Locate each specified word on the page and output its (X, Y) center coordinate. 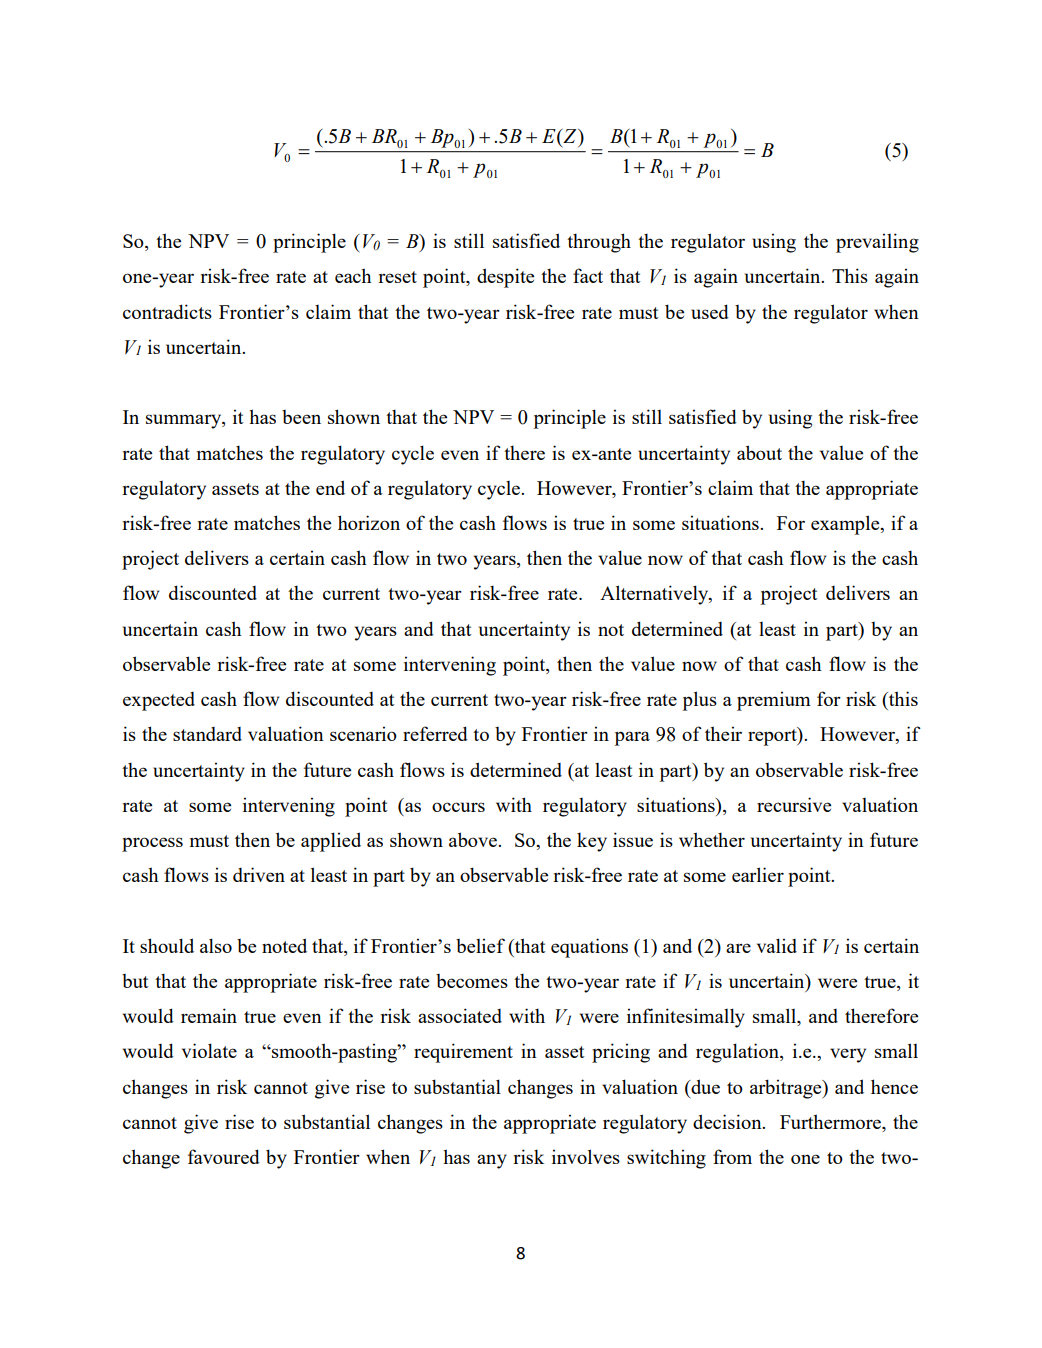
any (492, 1161)
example (846, 525)
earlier (758, 874)
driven (259, 874)
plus (700, 701)
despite (505, 278)
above (474, 839)
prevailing (877, 243)
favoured (224, 1156)
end (330, 487)
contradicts (167, 311)
